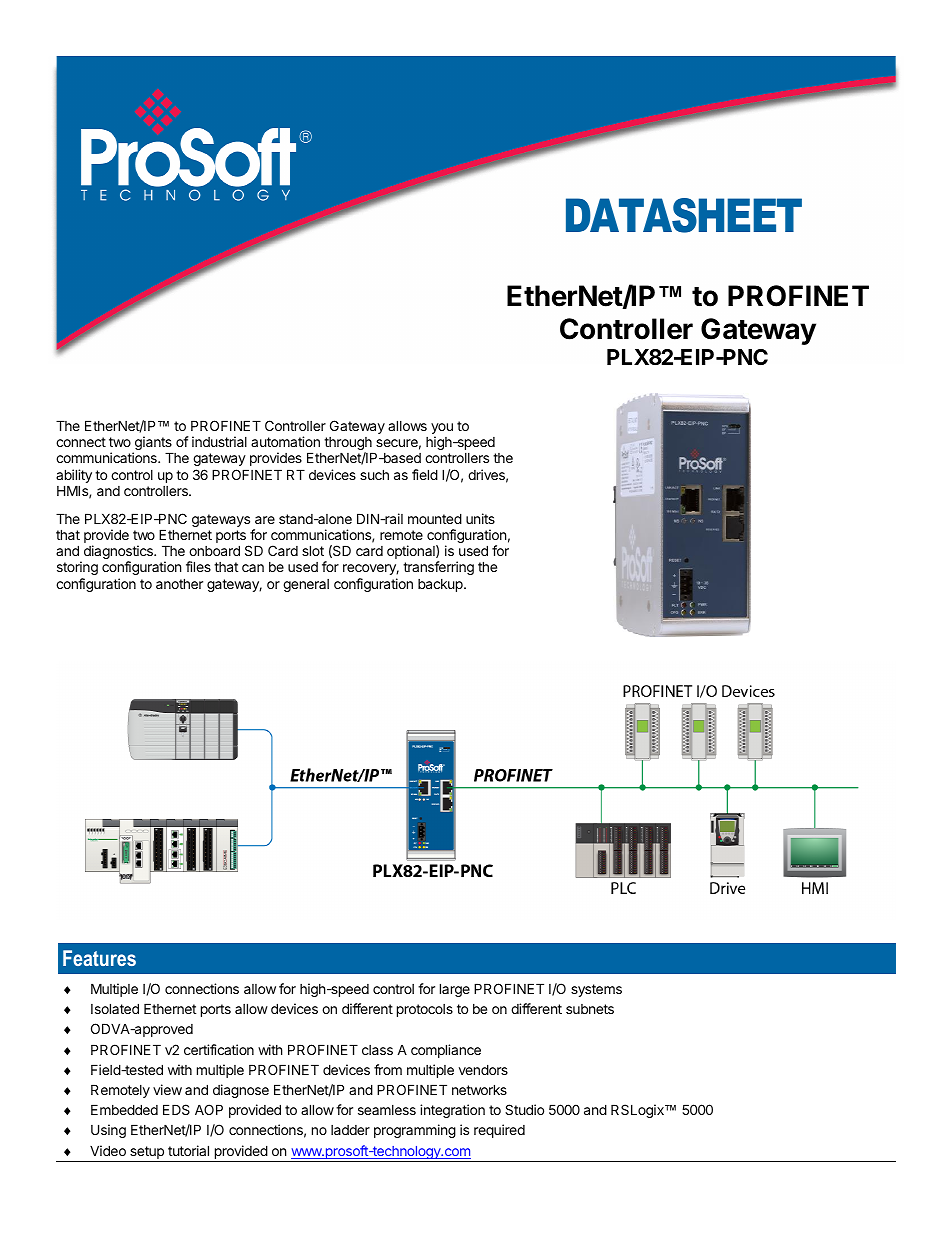  I want to click on Features, so click(99, 958).
